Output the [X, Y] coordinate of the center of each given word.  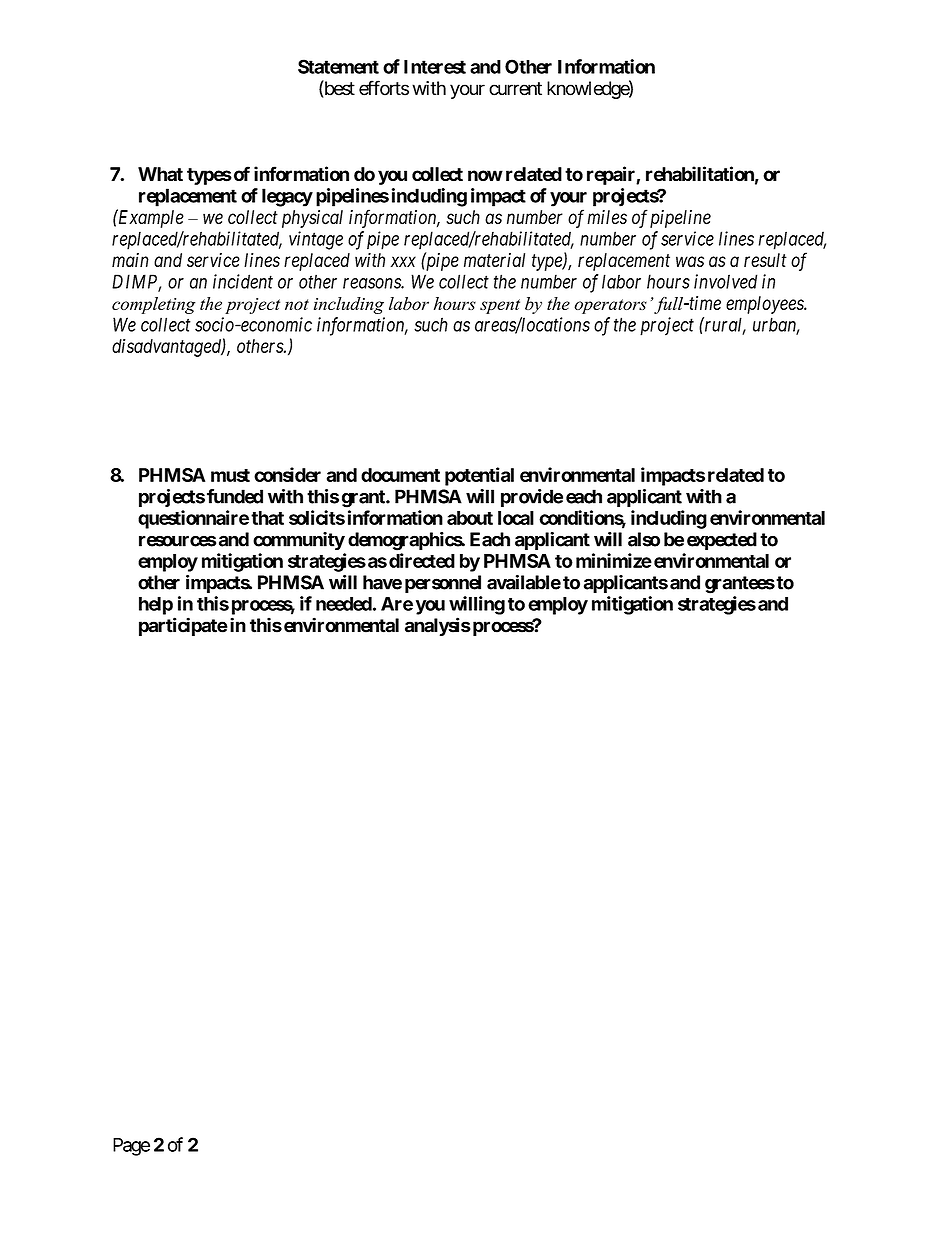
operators [610, 306]
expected [722, 541]
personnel [443, 584]
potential [479, 476]
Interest [435, 67]
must [230, 475]
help [156, 606]
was [690, 261]
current [515, 89]
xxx [403, 261]
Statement [338, 66]
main [130, 260]
